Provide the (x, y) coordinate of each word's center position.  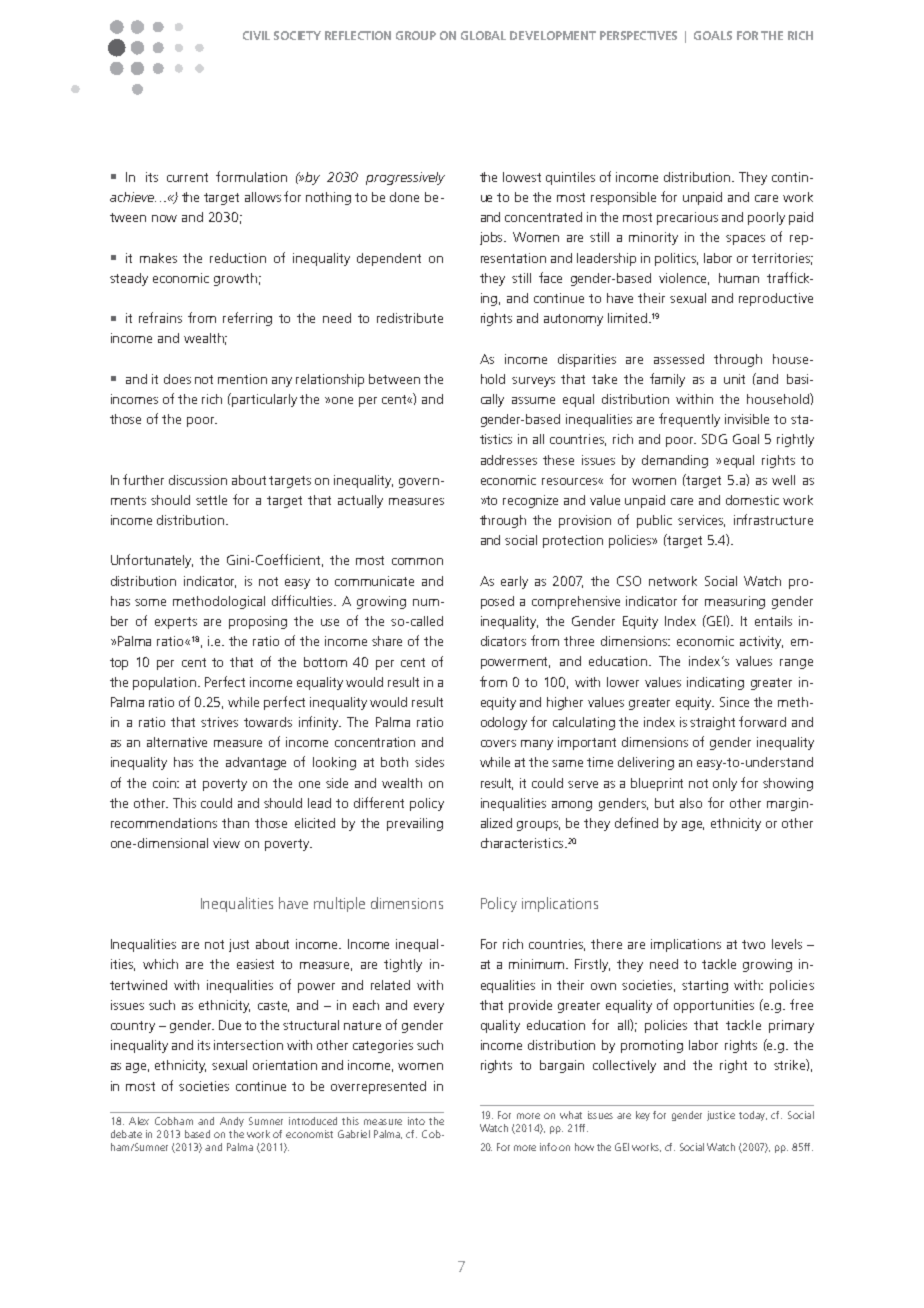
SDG (714, 439)
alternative (177, 742)
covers (498, 743)
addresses (509, 460)
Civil (256, 35)
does (177, 379)
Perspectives (638, 35)
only (725, 784)
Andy (232, 1122)
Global (483, 35)
